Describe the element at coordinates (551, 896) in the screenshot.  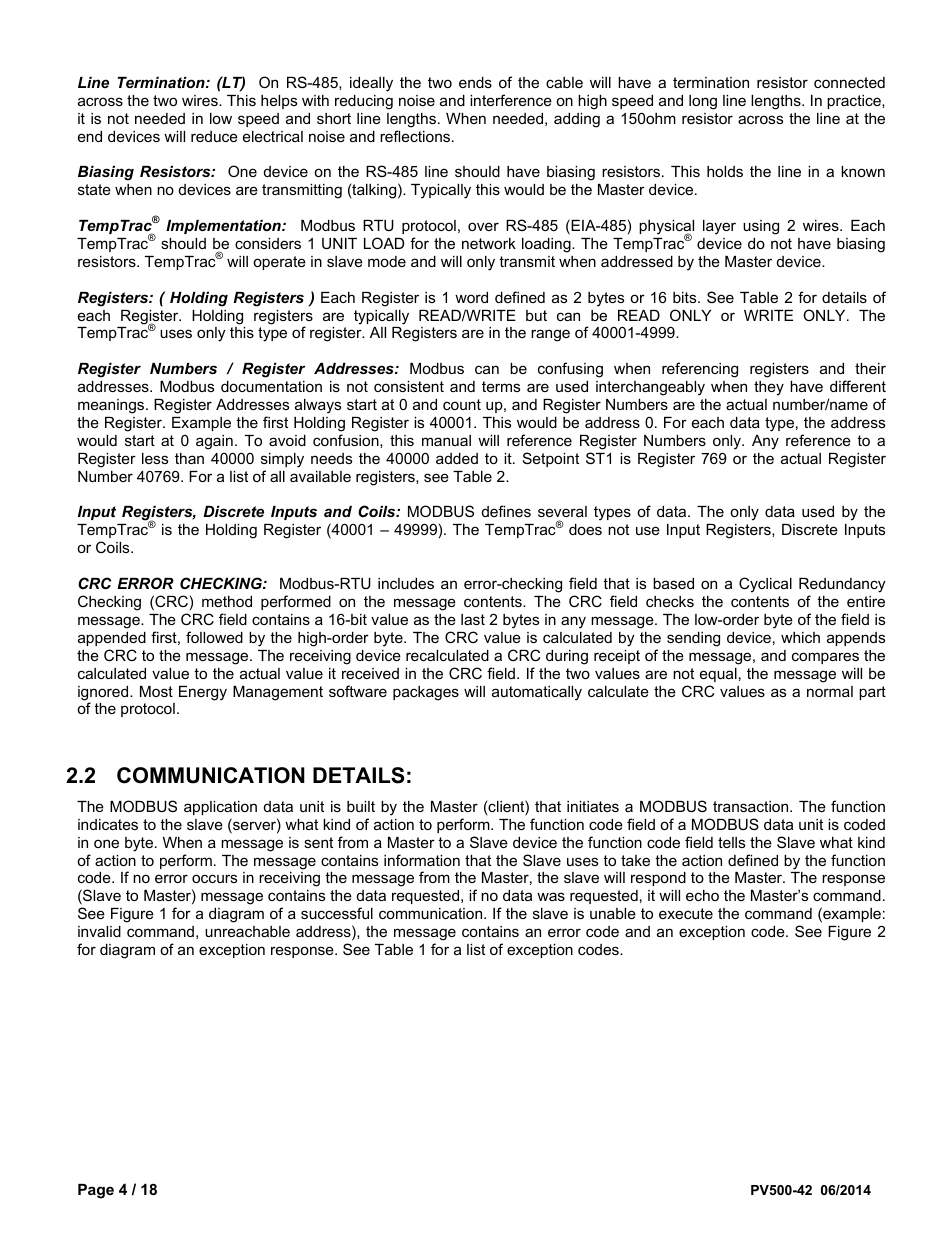
I see `was` at that location.
